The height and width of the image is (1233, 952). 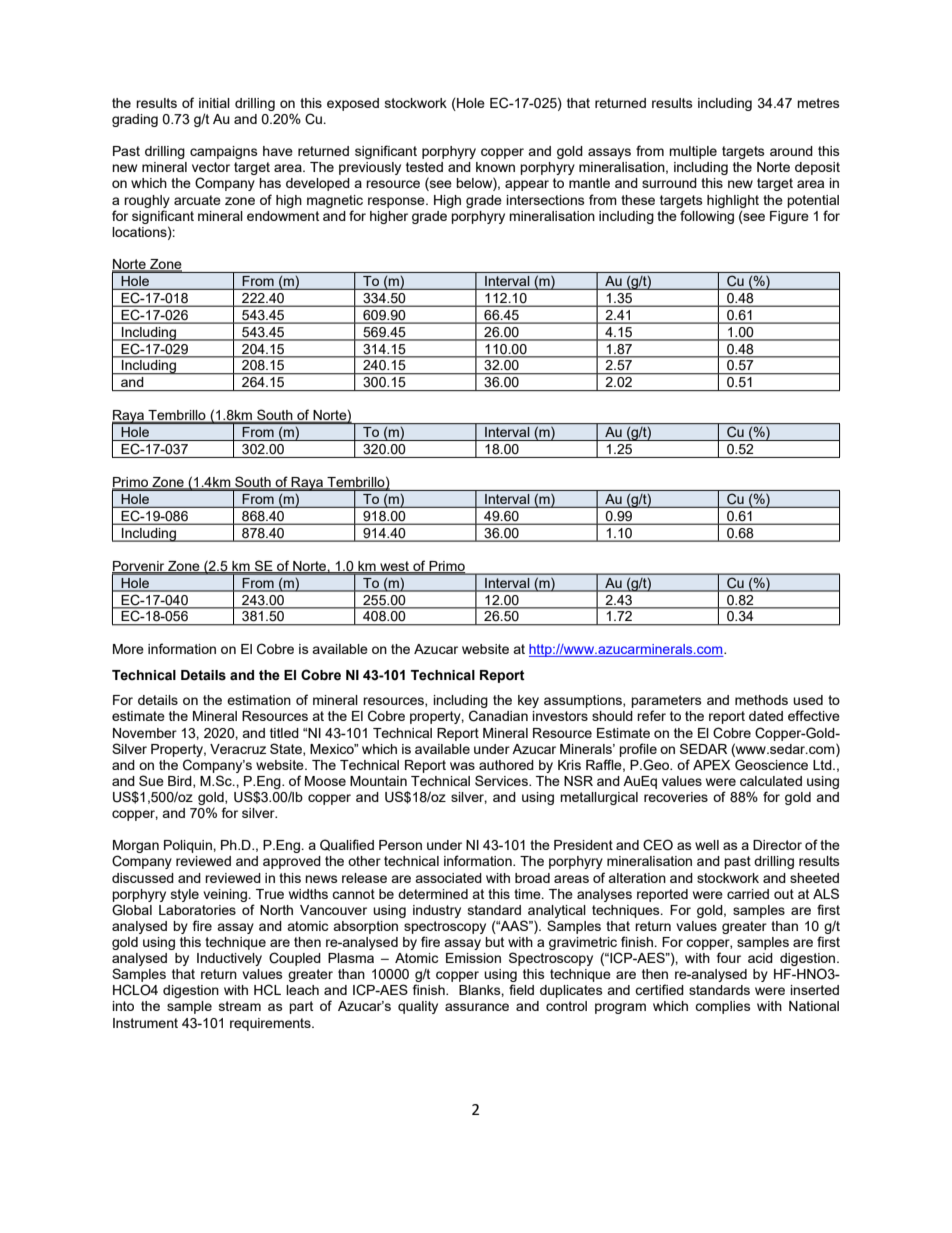 I want to click on multiple, so click(x=693, y=152).
